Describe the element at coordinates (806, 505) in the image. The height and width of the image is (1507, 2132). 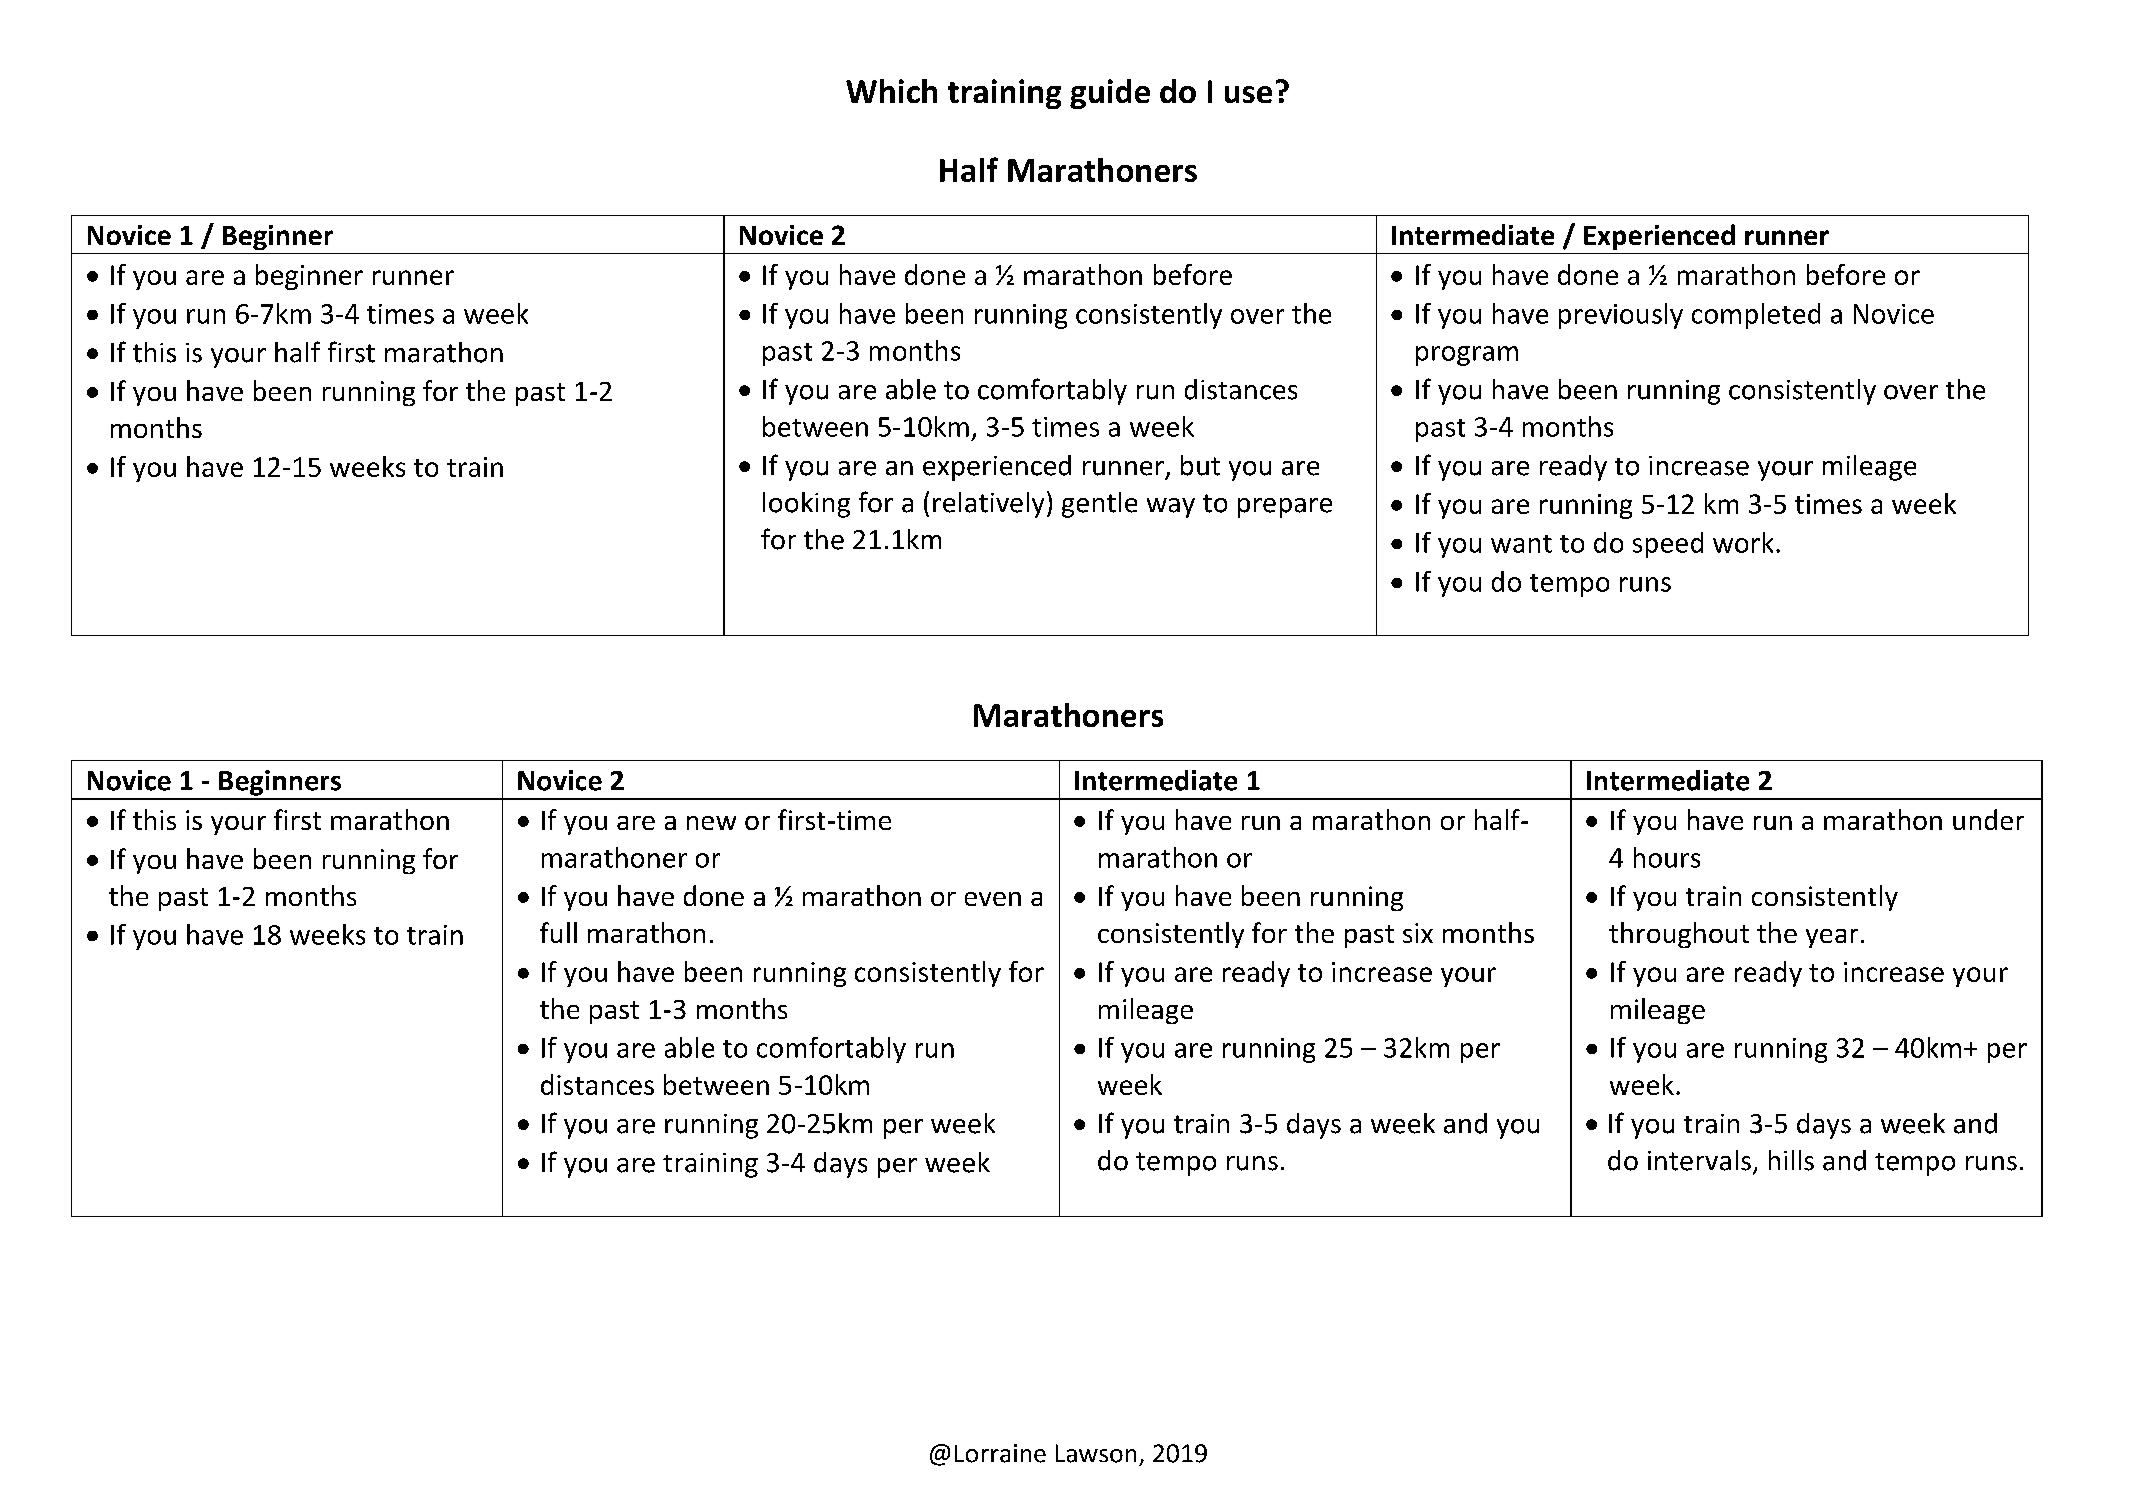
I see `looking` at that location.
